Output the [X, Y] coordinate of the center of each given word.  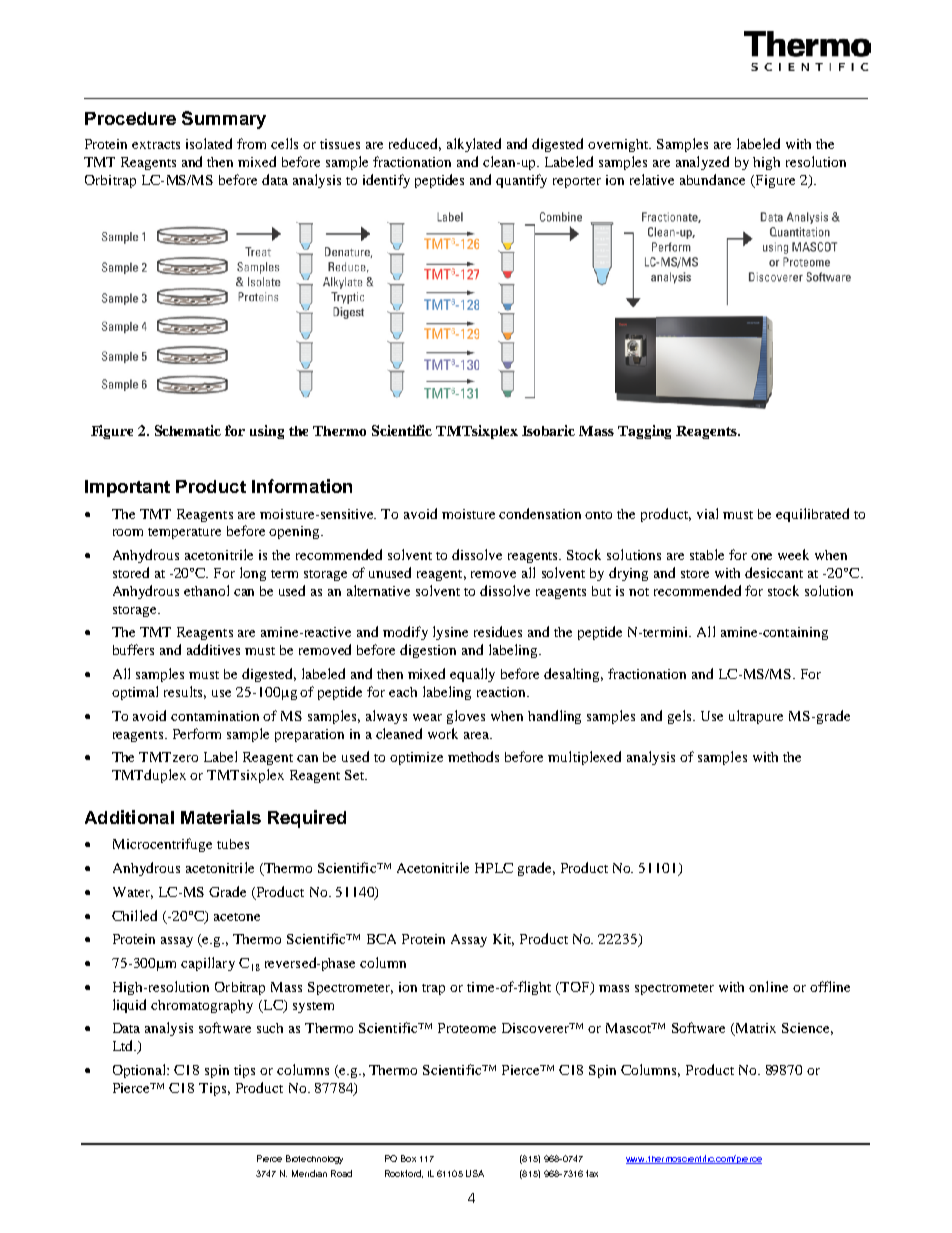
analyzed [702, 163]
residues [498, 631]
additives [213, 649]
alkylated [474, 145]
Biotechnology [314, 1159]
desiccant [774, 572]
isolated [209, 143]
